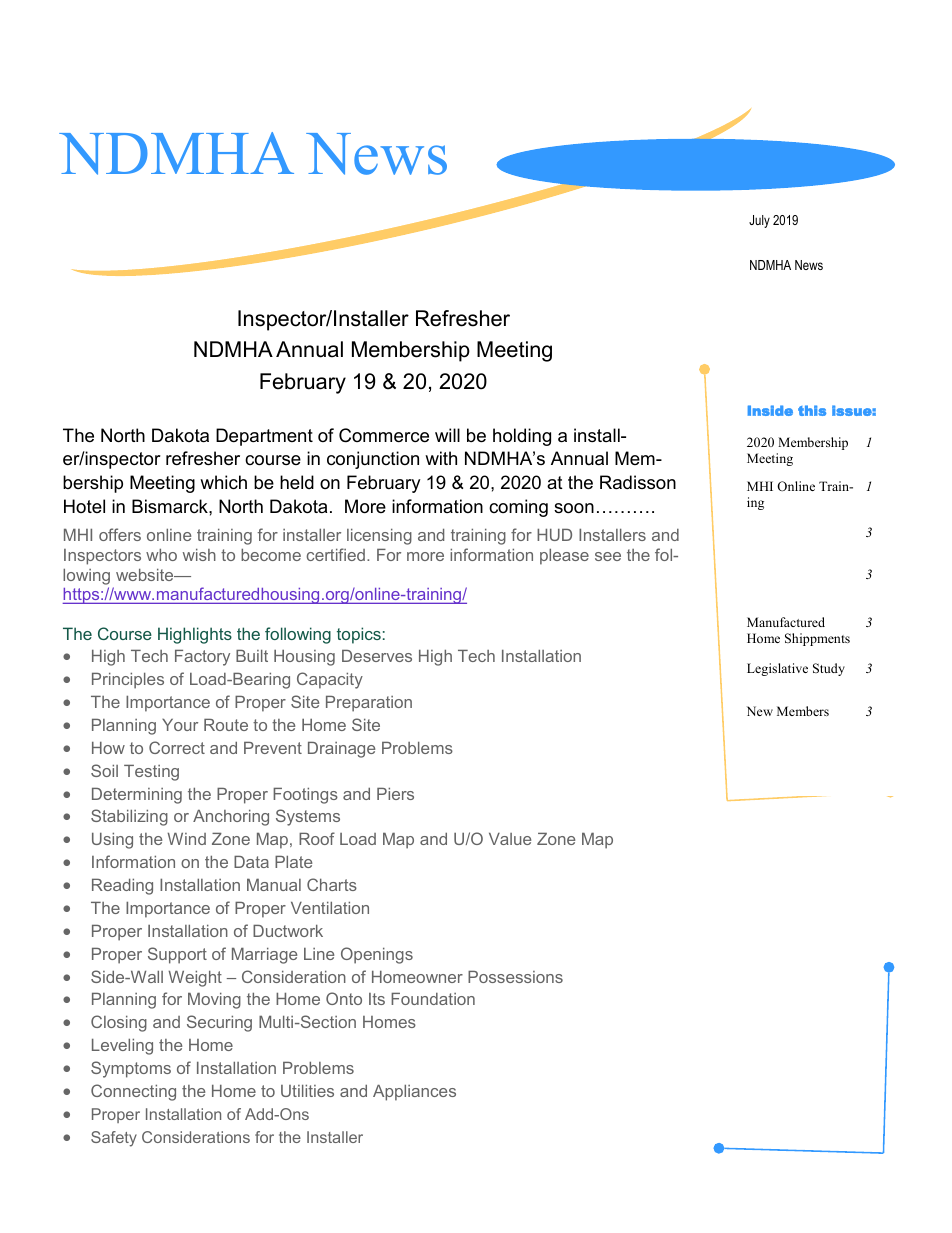 Image resolution: width=952 pixels, height=1233 pixels. I want to click on Connecting, so click(133, 1092).
